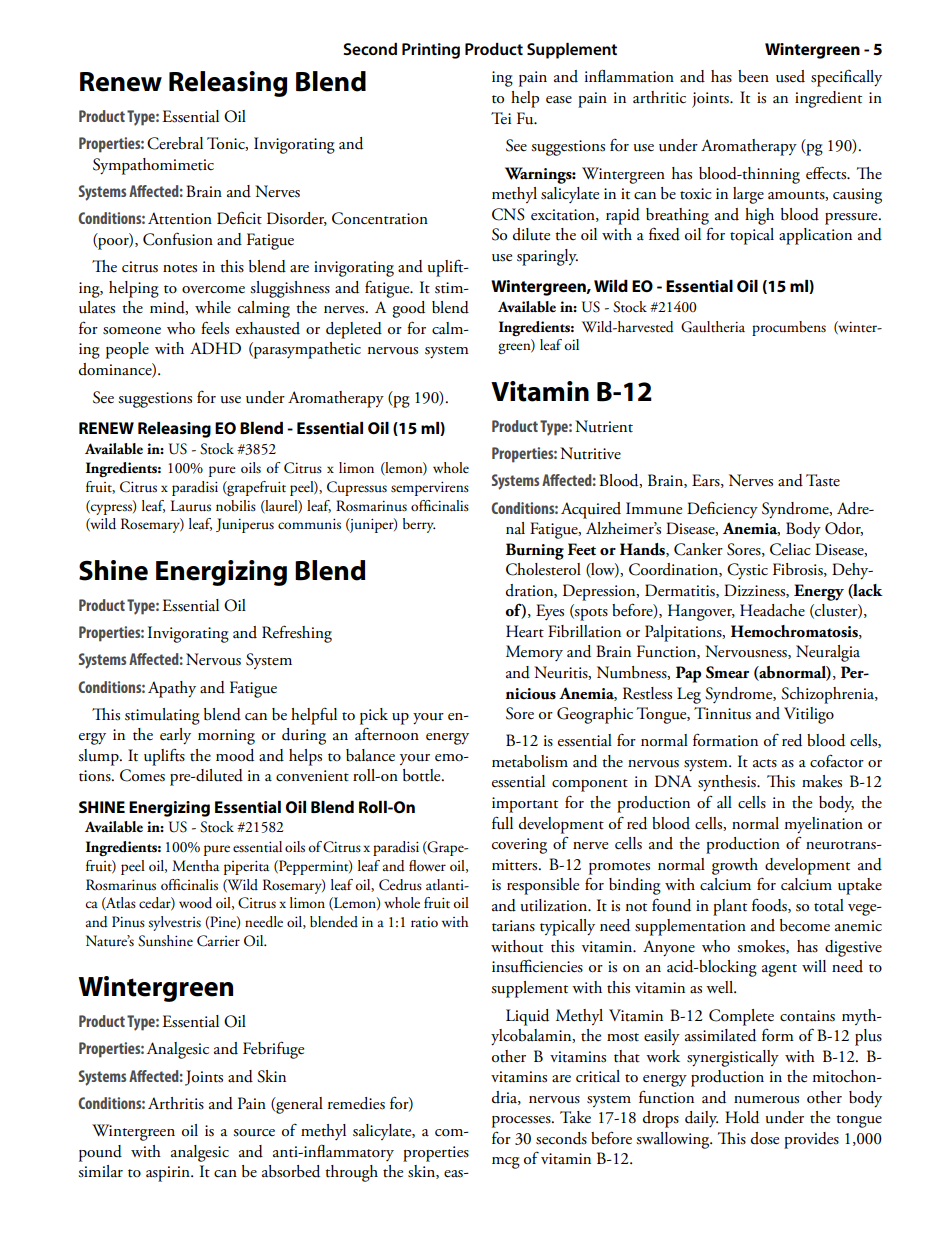 The width and height of the page is (952, 1233). What do you see at coordinates (525, 805) in the page?
I see `important` at bounding box center [525, 805].
